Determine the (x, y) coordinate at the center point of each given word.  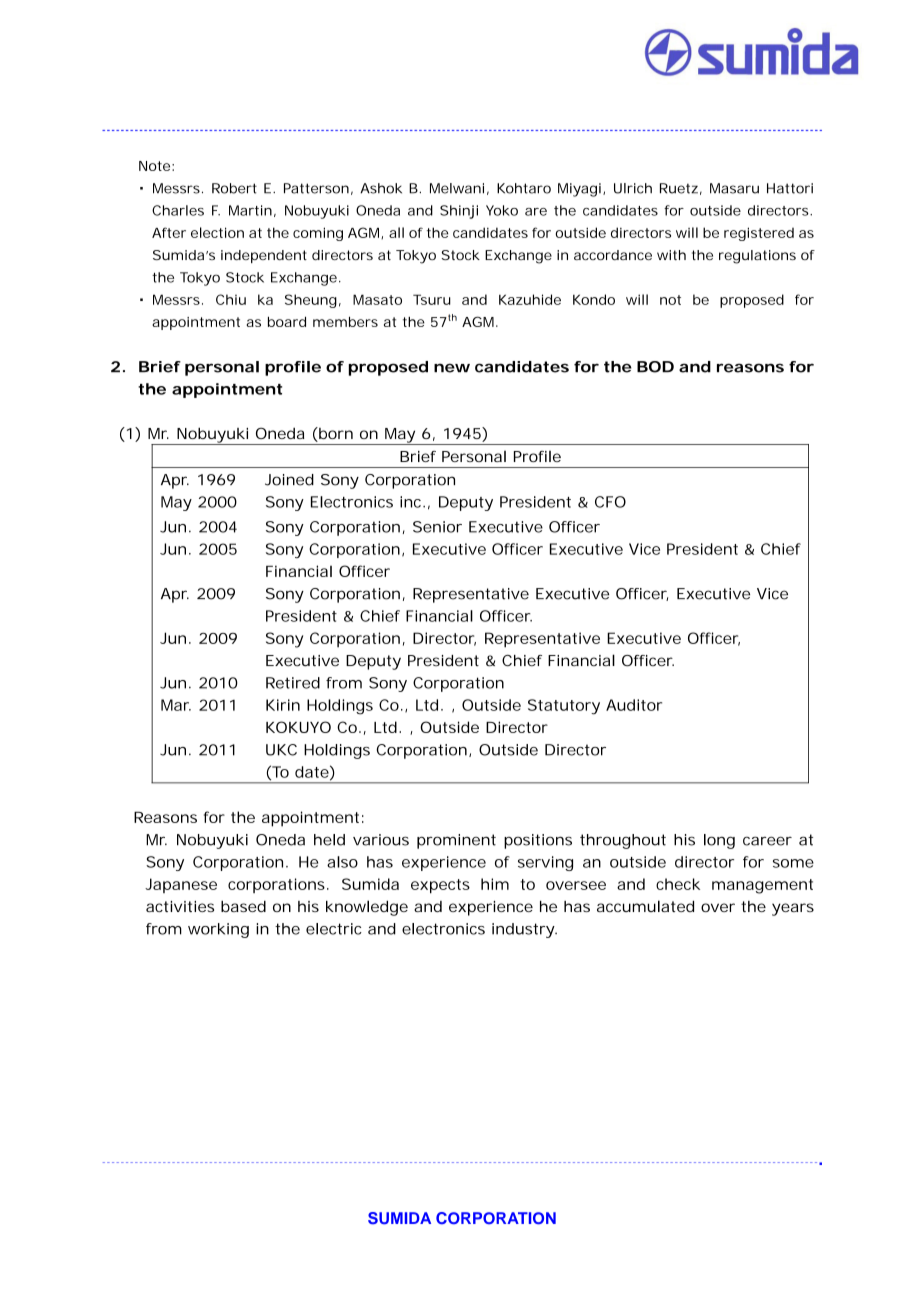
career (767, 841)
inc (410, 502)
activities (180, 906)
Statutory (564, 707)
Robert (234, 188)
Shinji (459, 212)
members (345, 321)
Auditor (634, 705)
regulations (757, 257)
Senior (437, 527)
